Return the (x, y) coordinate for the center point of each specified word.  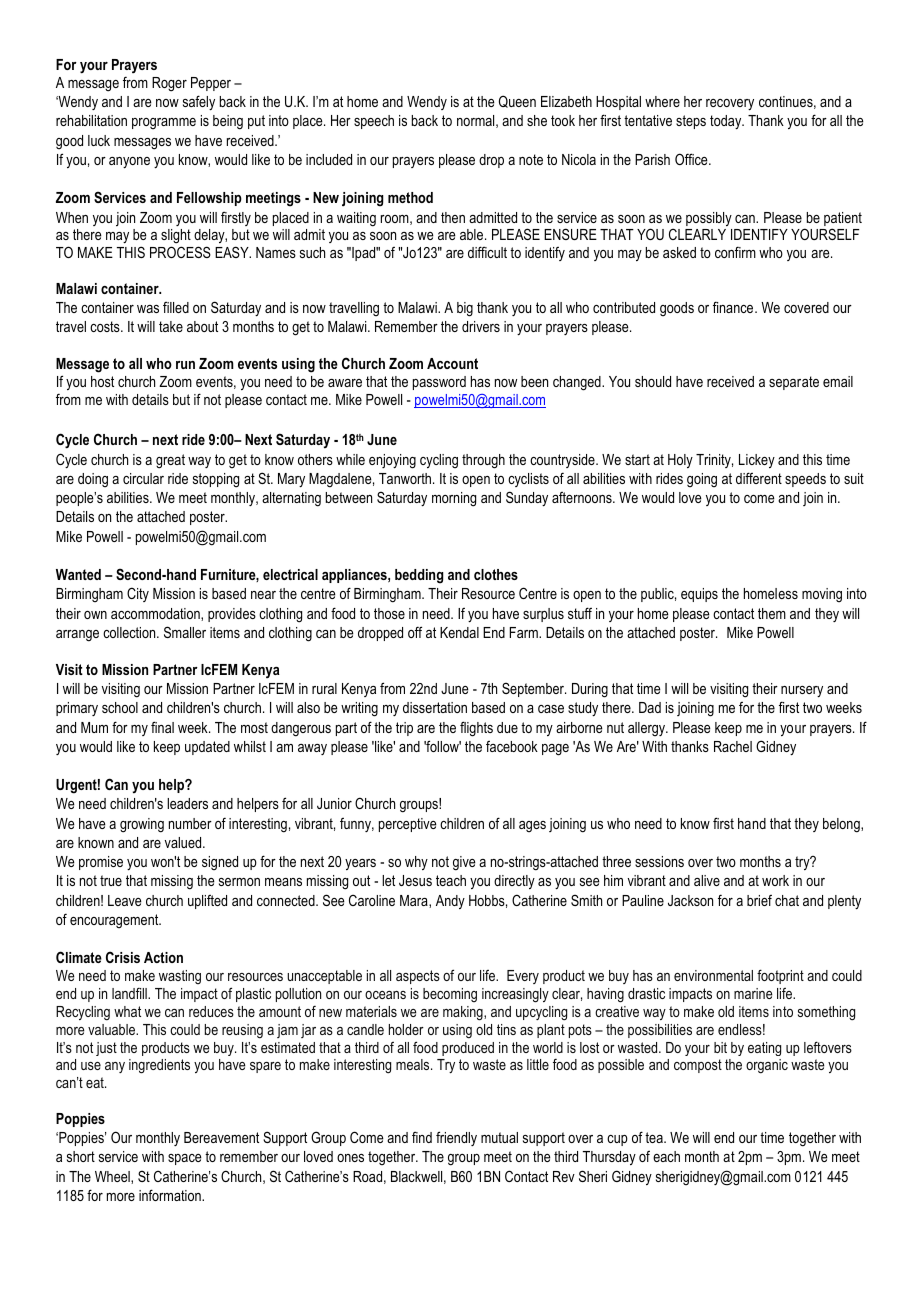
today (727, 122)
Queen (517, 101)
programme (164, 123)
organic (767, 1066)
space (185, 1159)
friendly (456, 1138)
